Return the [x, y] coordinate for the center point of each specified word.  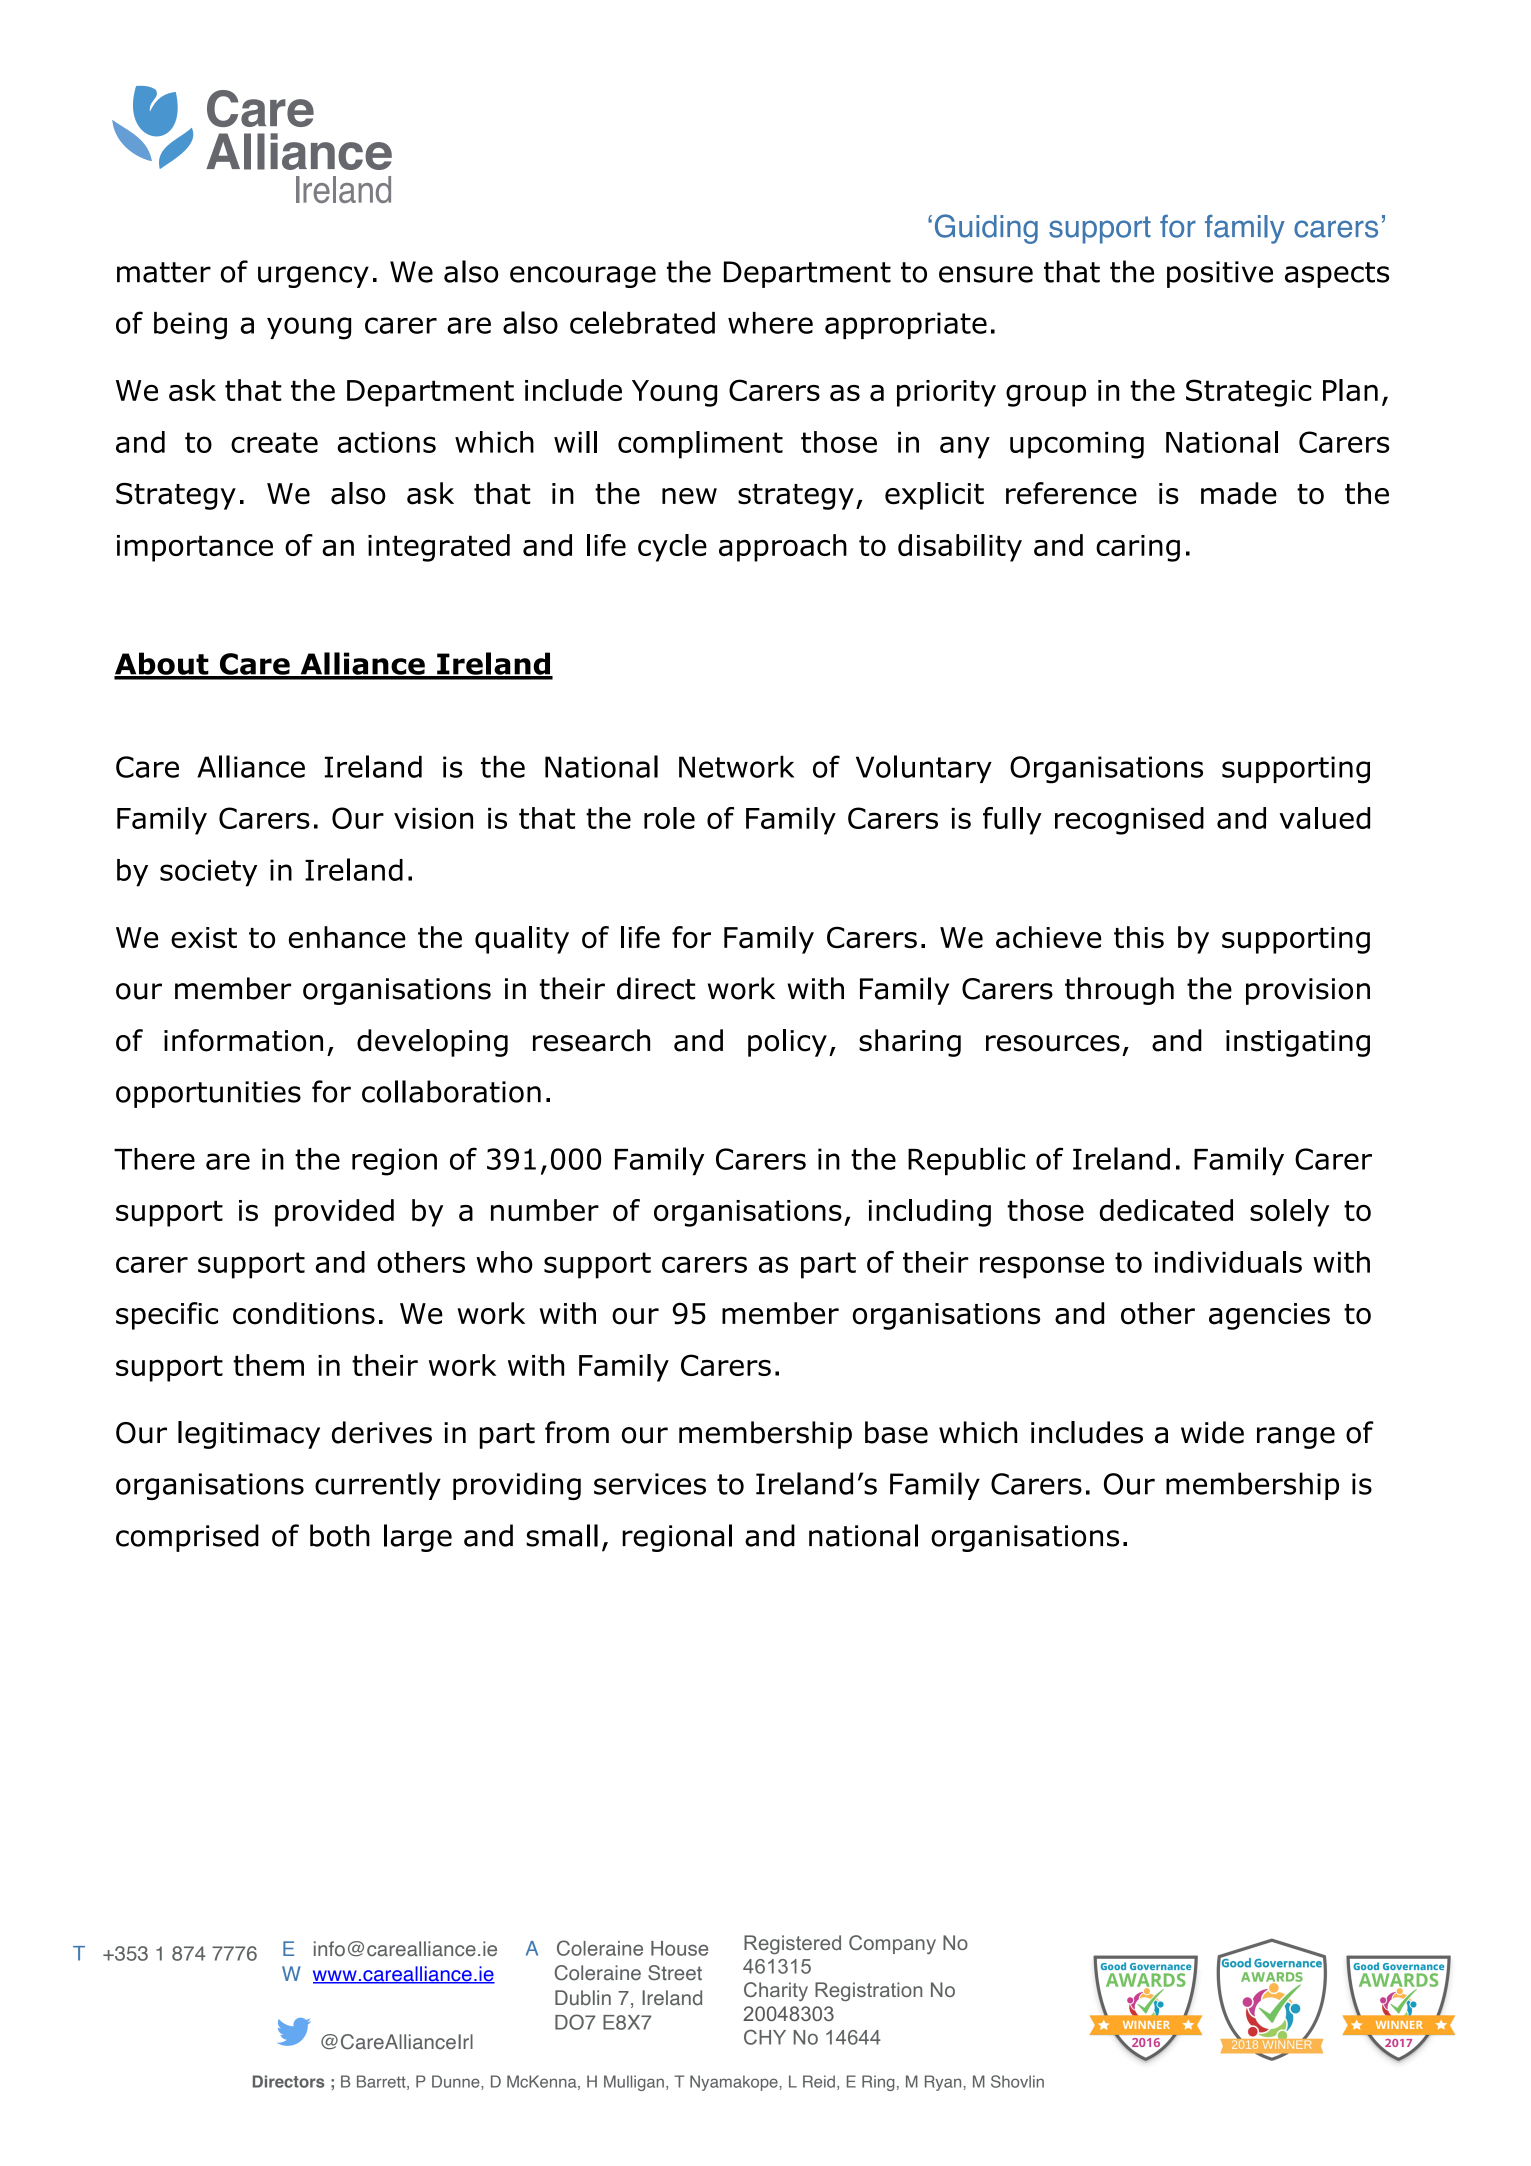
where [770, 323]
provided [334, 1213]
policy [787, 1043]
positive [1220, 274]
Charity [776, 1991]
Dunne [457, 2082]
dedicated [1166, 1210]
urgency [313, 277]
